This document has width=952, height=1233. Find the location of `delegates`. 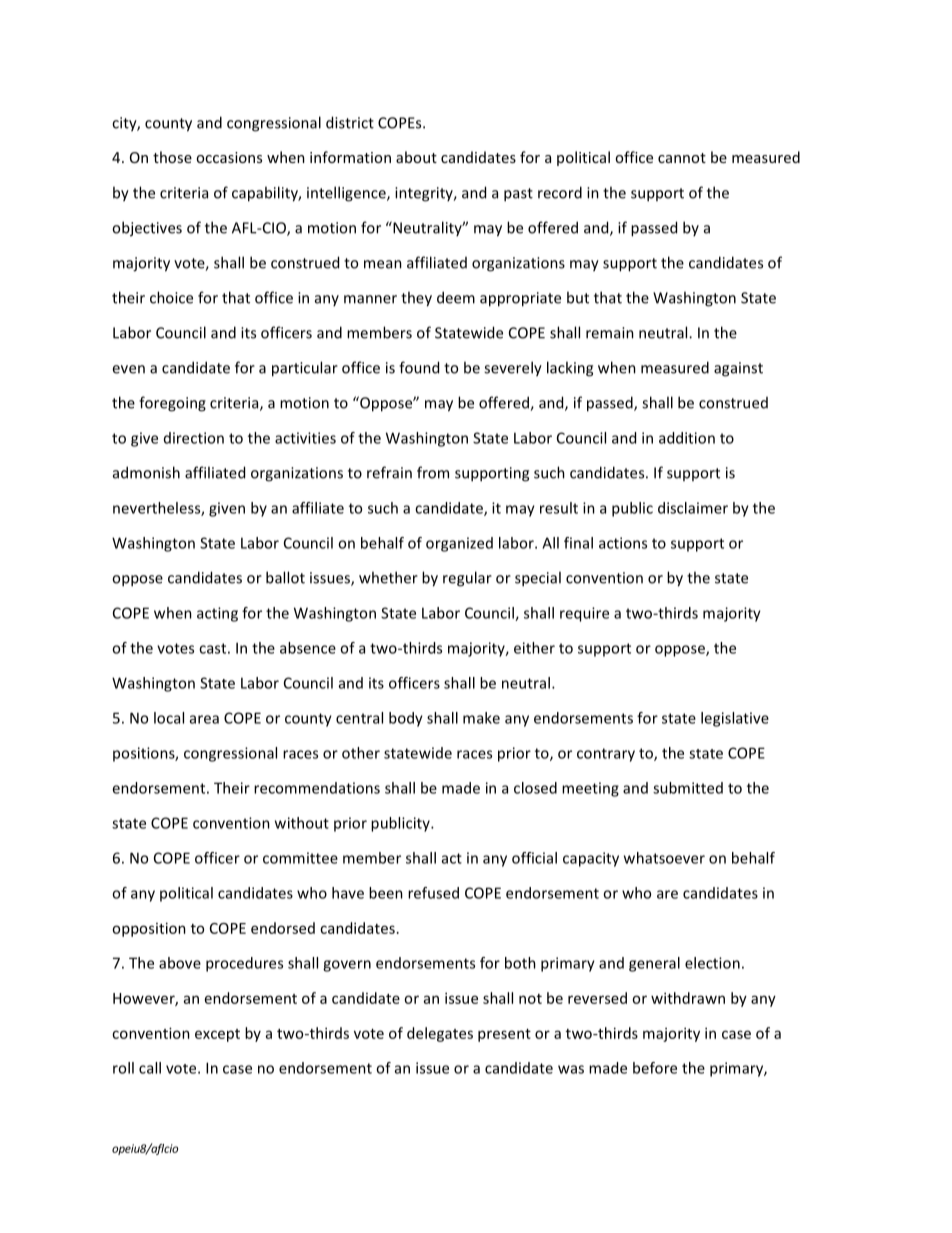

delegates is located at coordinates (440, 1034).
